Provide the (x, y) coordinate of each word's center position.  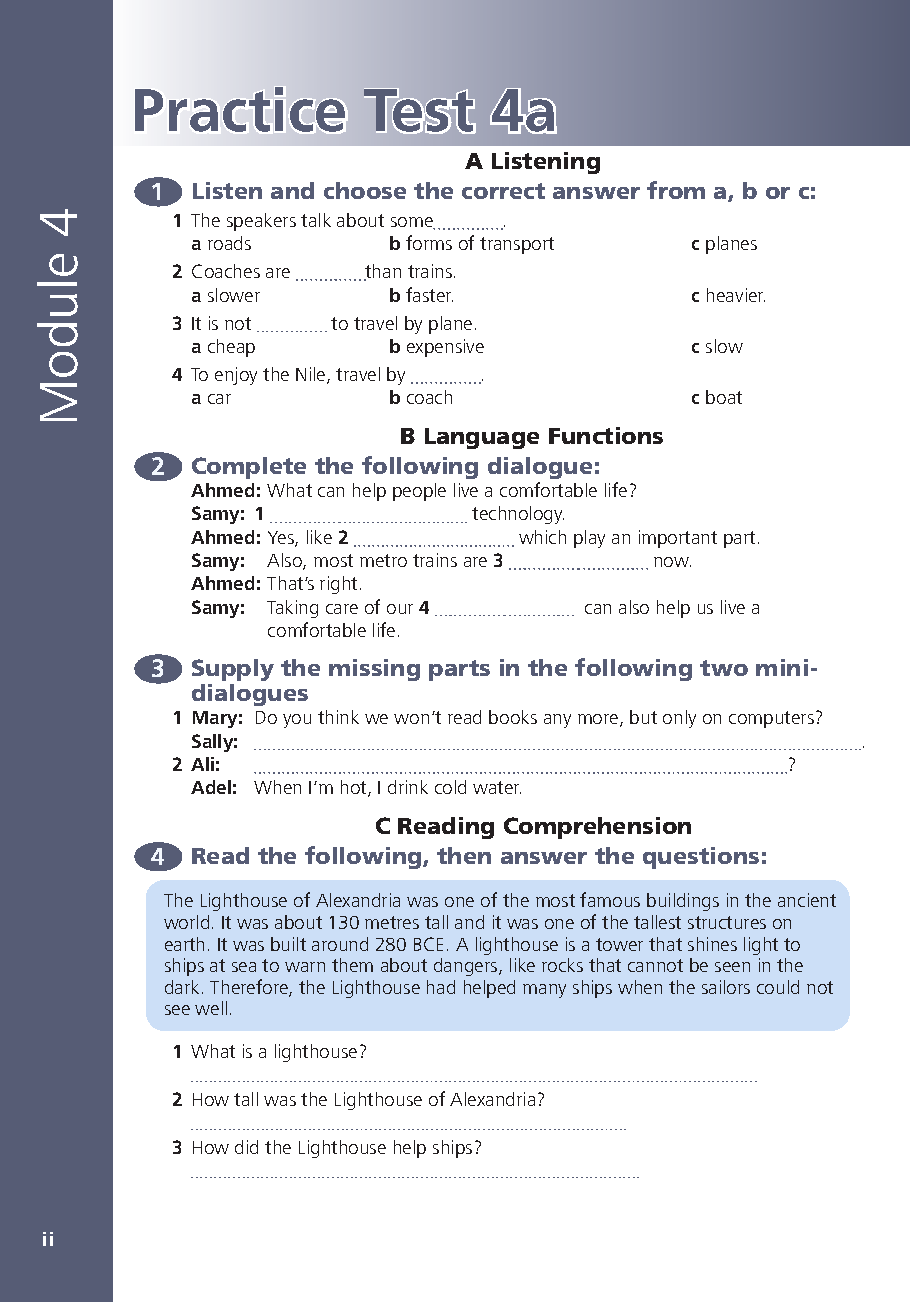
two (724, 668)
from (676, 190)
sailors (726, 987)
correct (503, 191)
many (544, 991)
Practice (240, 109)
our (400, 609)
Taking (292, 609)
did (246, 1147)
